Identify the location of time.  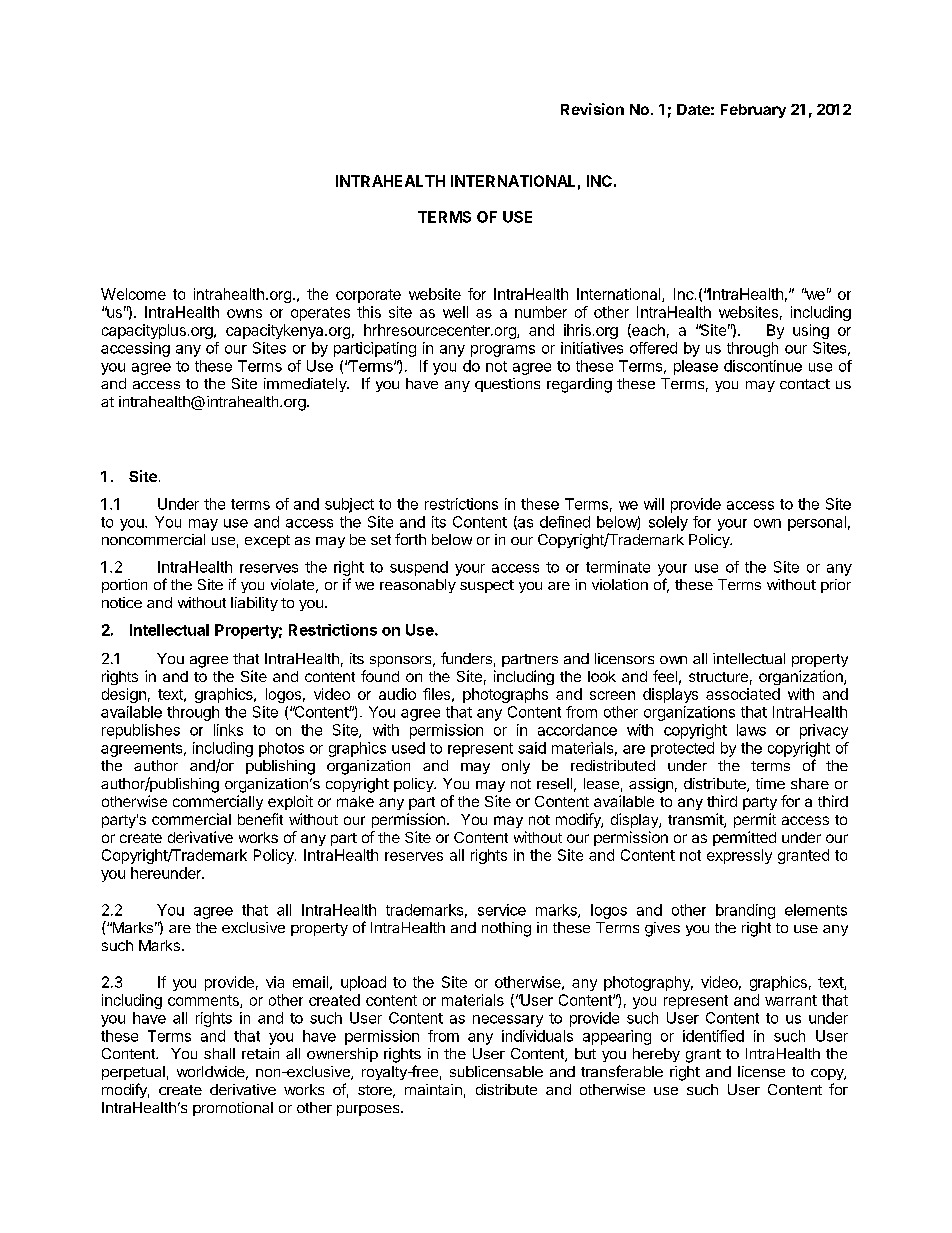
(770, 783).
